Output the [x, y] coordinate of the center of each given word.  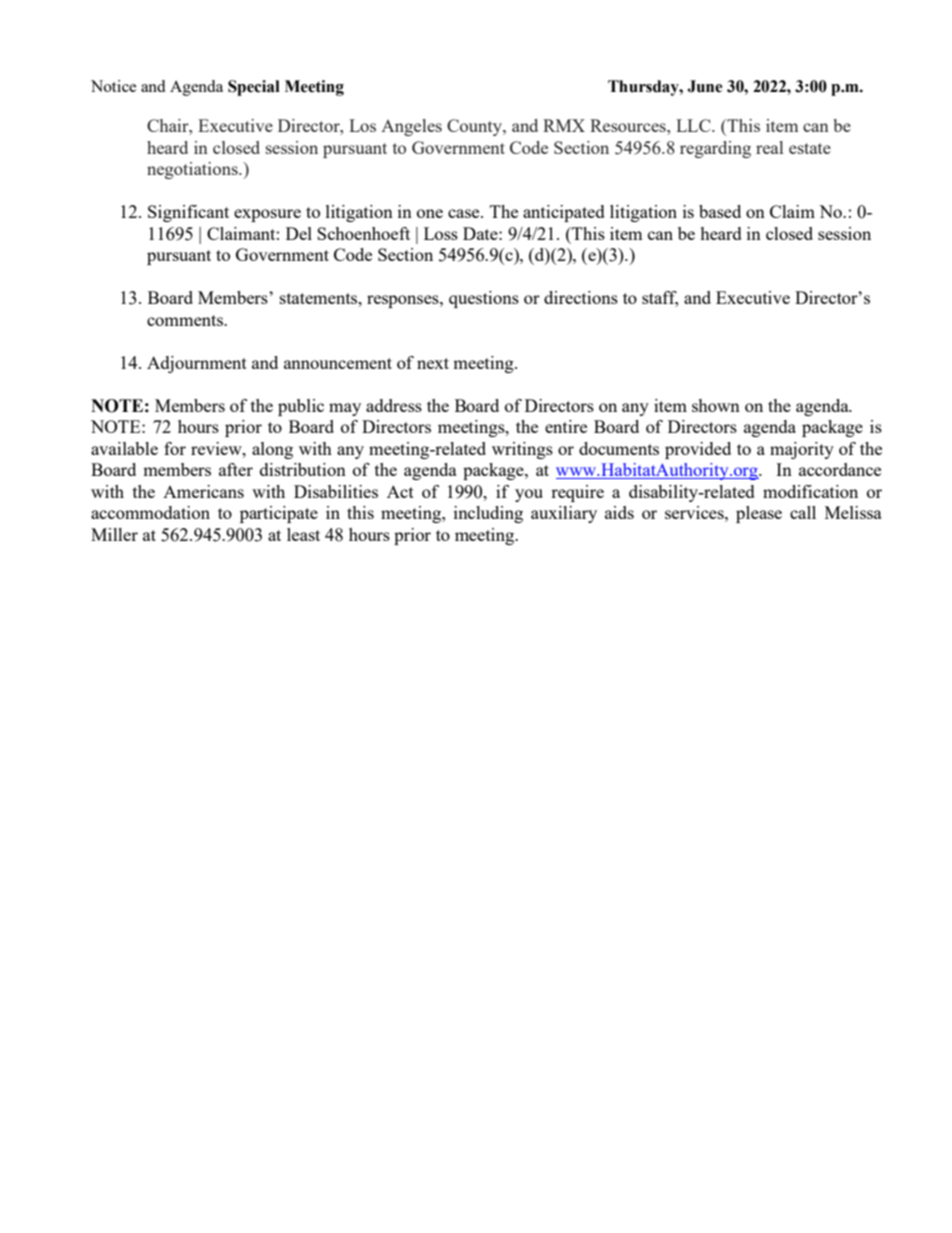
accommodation [150, 512]
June [704, 86]
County [475, 127]
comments [186, 320]
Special [254, 88]
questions [484, 299]
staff [660, 299]
